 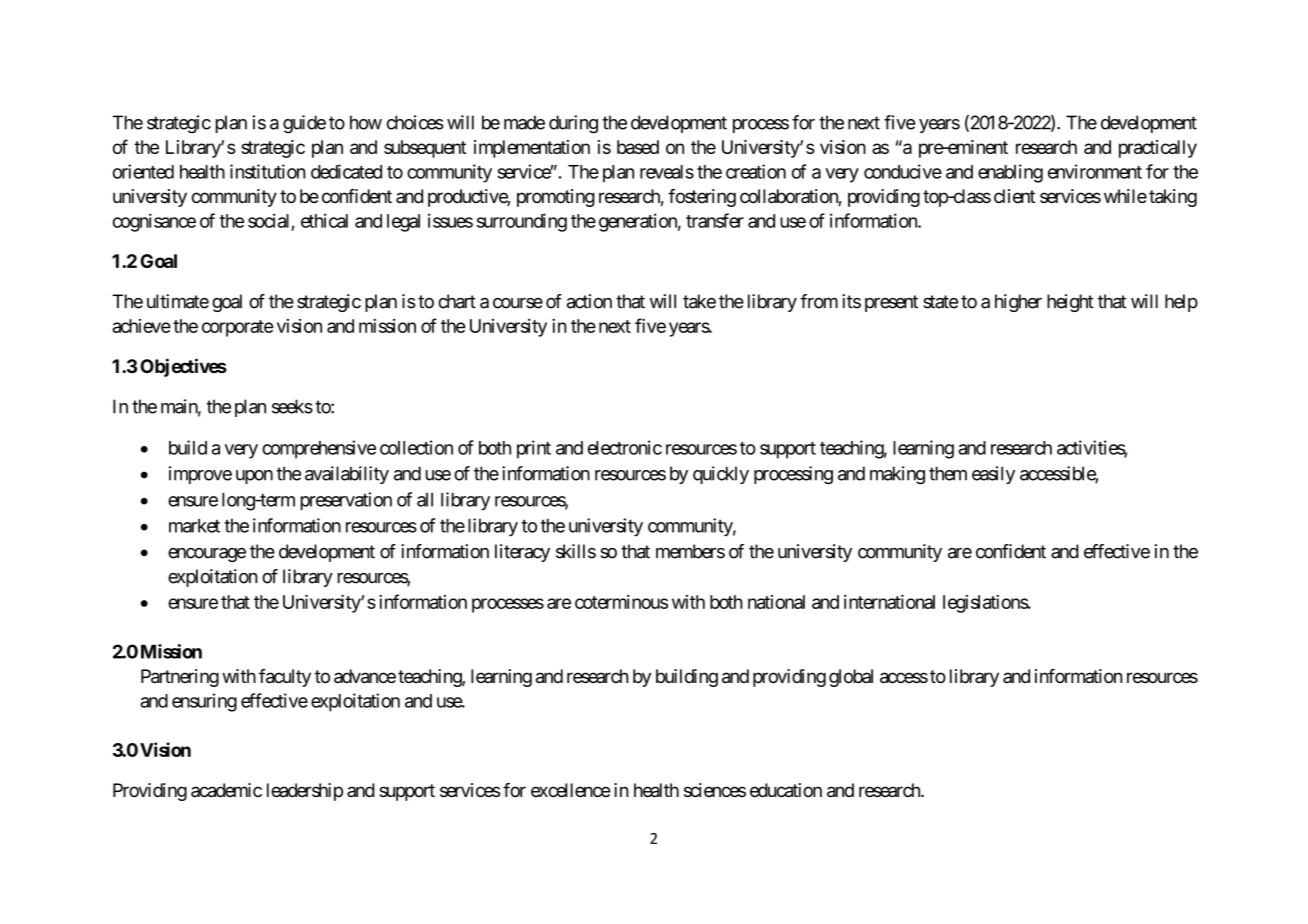 I want to click on environment, so click(x=1095, y=171).
